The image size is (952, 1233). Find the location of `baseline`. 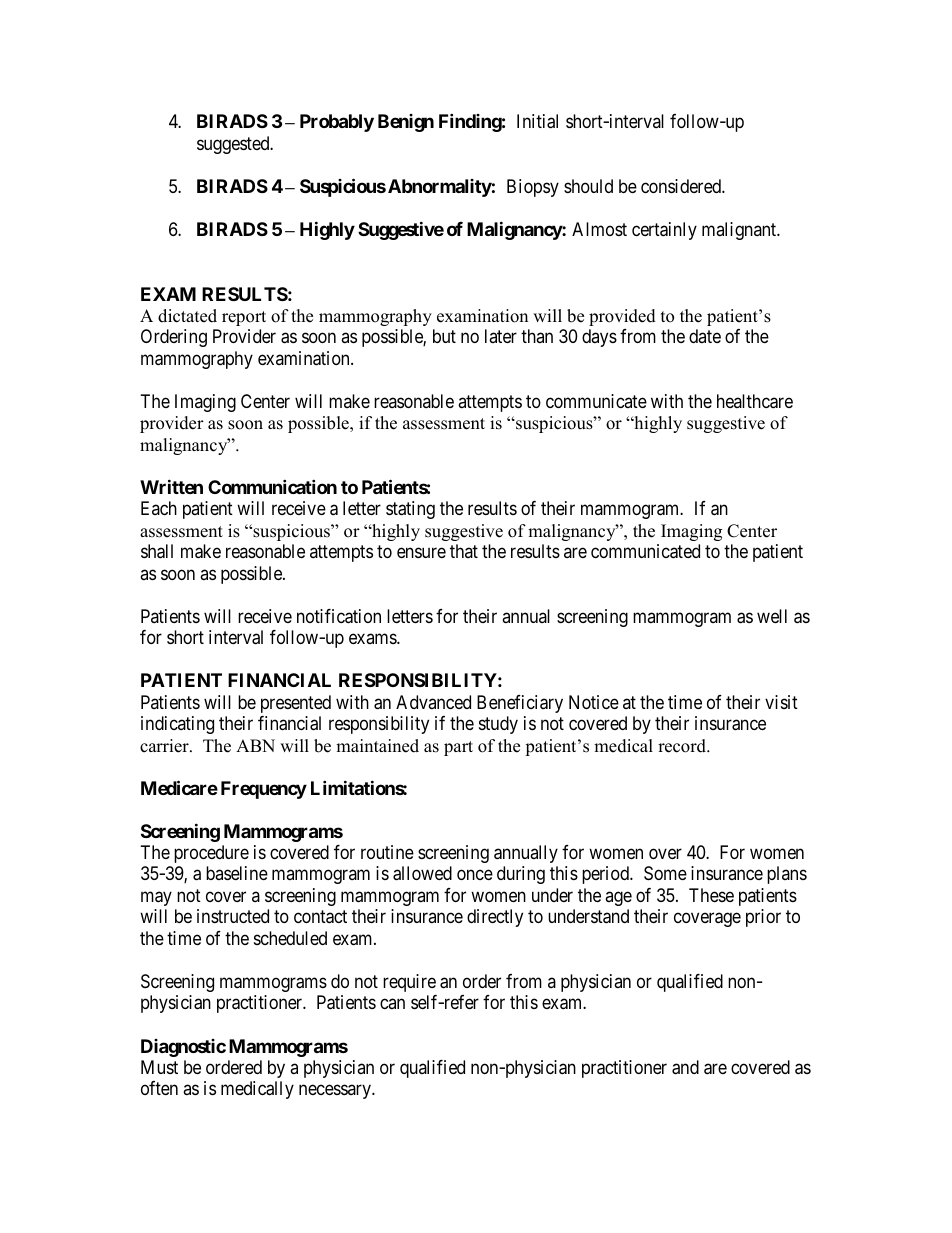

baseline is located at coordinates (237, 873).
